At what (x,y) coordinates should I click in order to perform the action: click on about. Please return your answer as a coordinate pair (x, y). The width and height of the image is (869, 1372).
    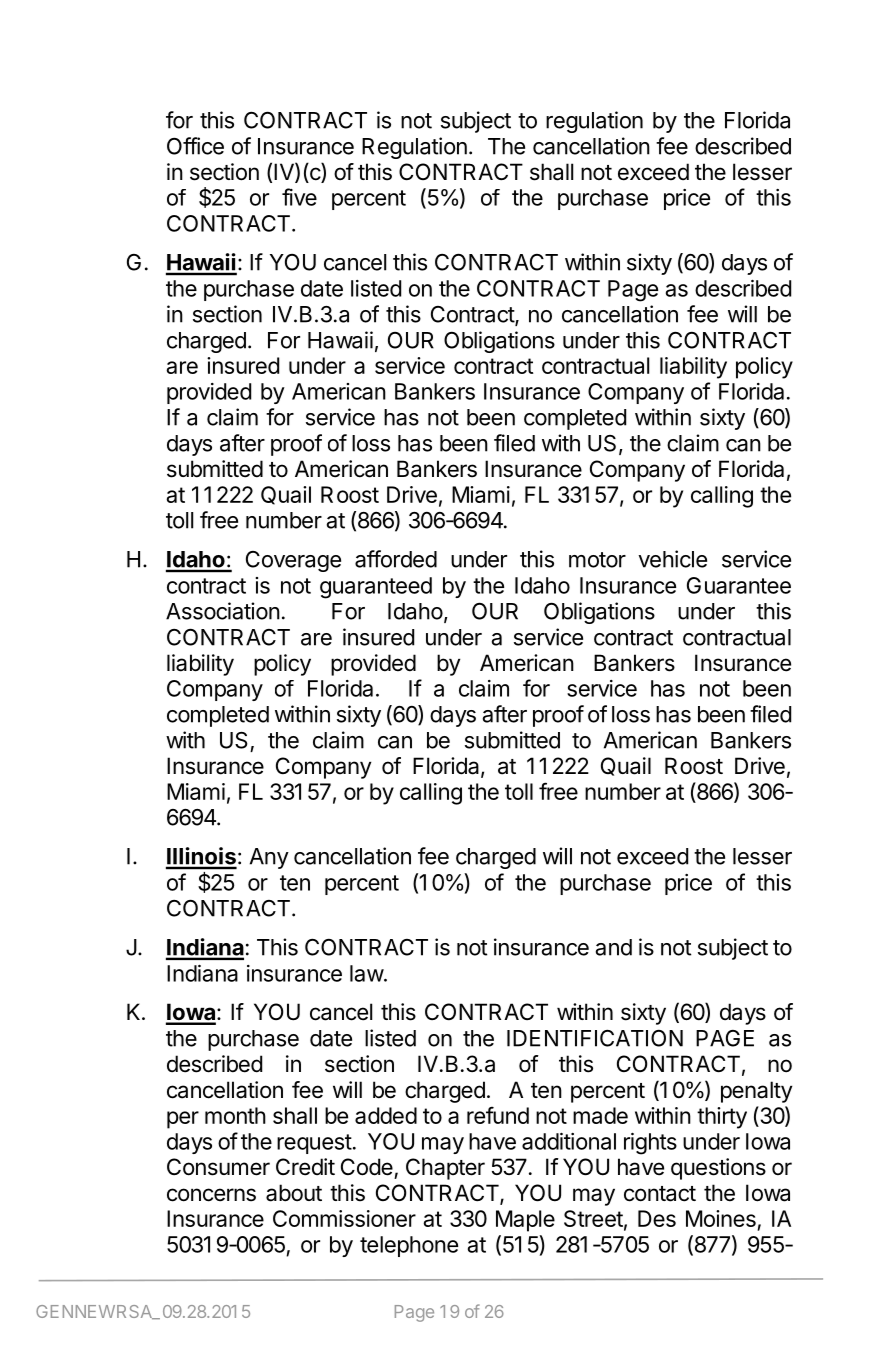
    Looking at the image, I should click on (294, 1193).
